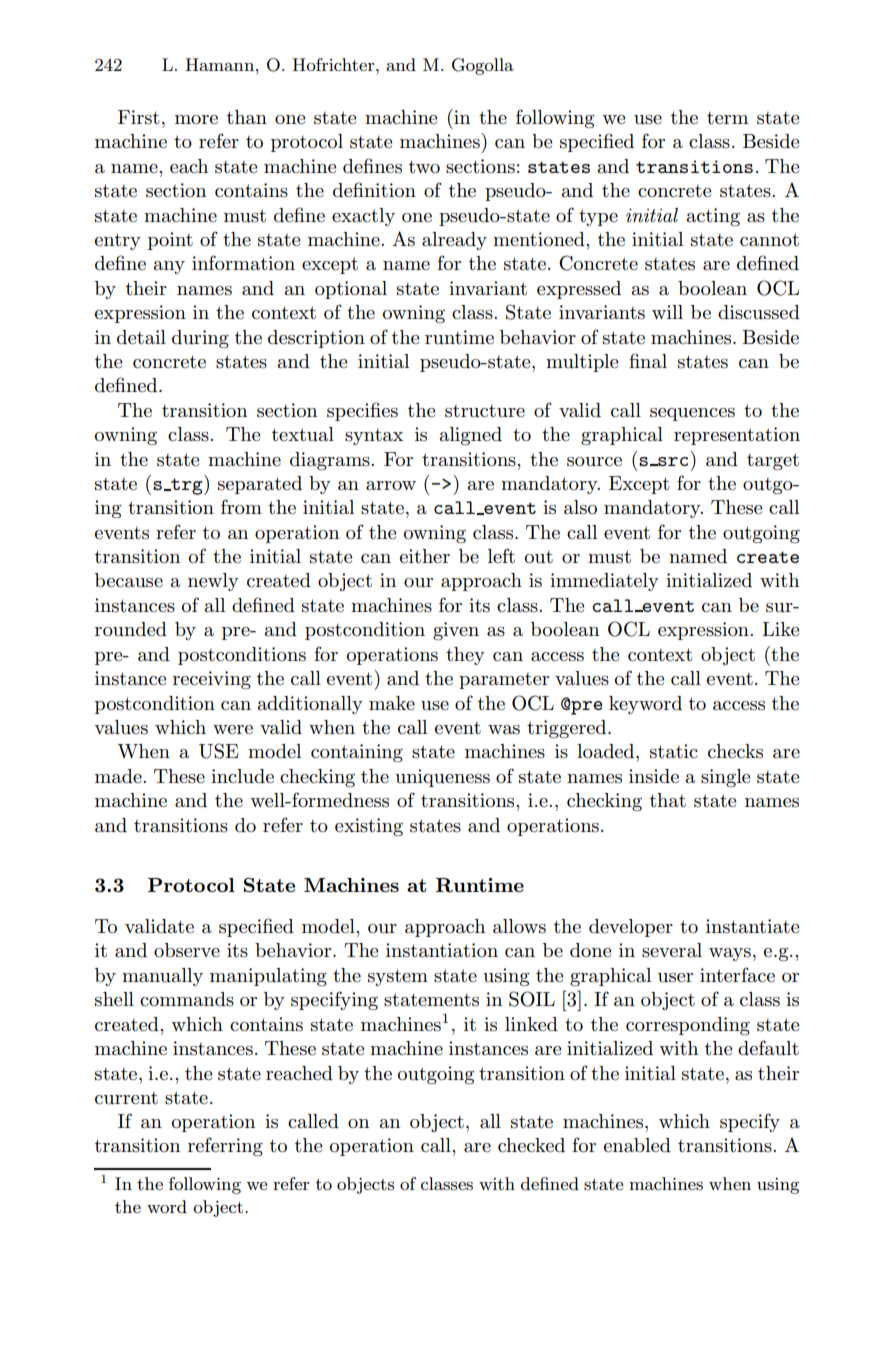  What do you see at coordinates (212, 680) in the screenshot?
I see `receiving` at bounding box center [212, 680].
